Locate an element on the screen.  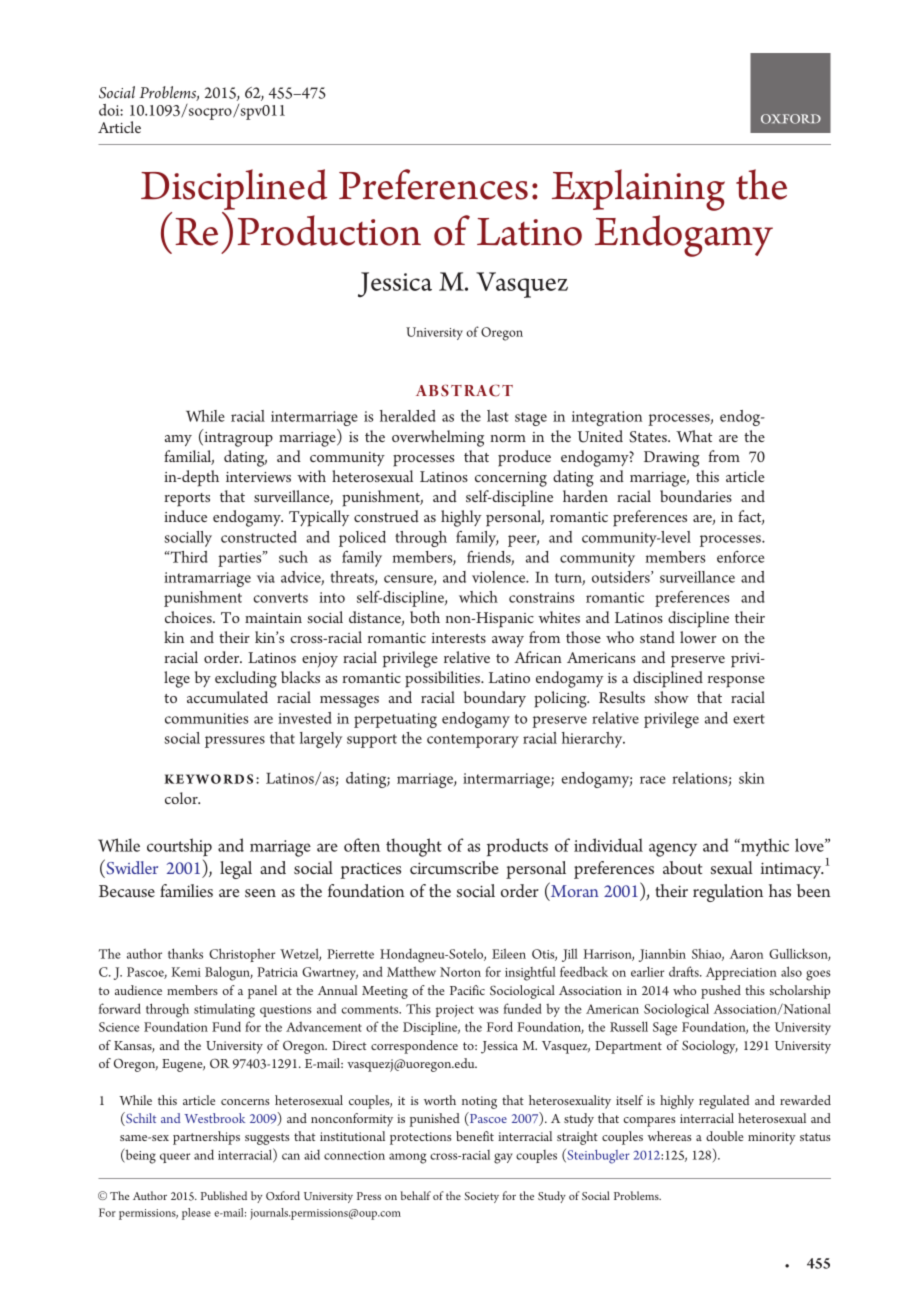
What is located at coordinates (694, 436).
